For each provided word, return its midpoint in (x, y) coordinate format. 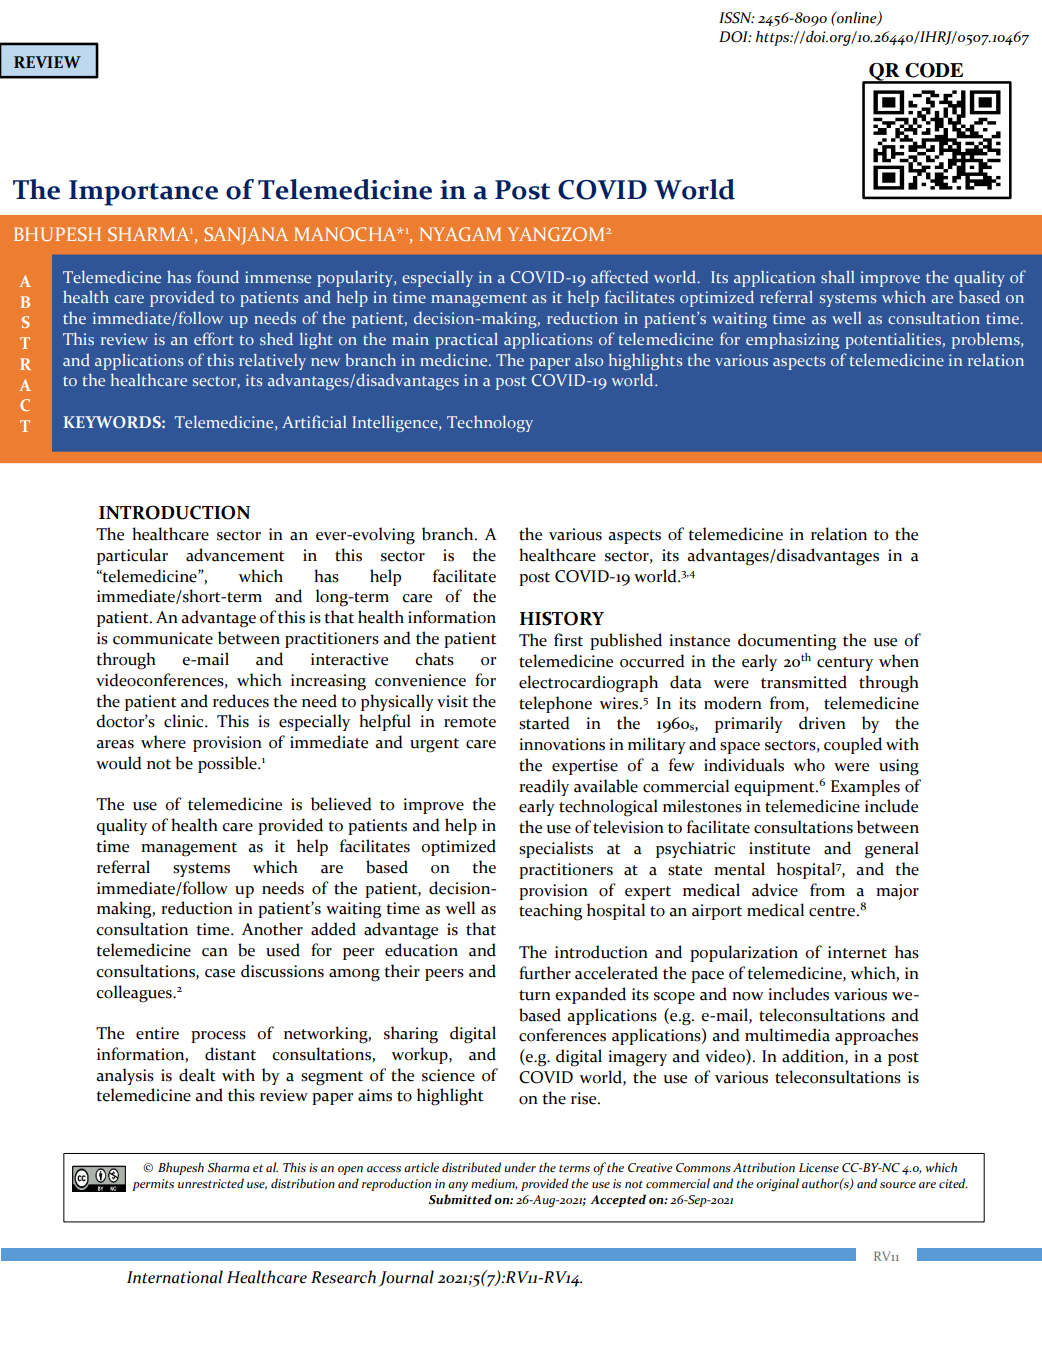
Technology (490, 423)
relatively (272, 361)
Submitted (460, 1199)
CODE (934, 70)
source (898, 1185)
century (845, 664)
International (175, 1277)
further (545, 973)
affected (619, 276)
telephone (555, 704)
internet (857, 952)
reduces (241, 701)
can (215, 952)
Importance (143, 193)
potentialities (893, 340)
